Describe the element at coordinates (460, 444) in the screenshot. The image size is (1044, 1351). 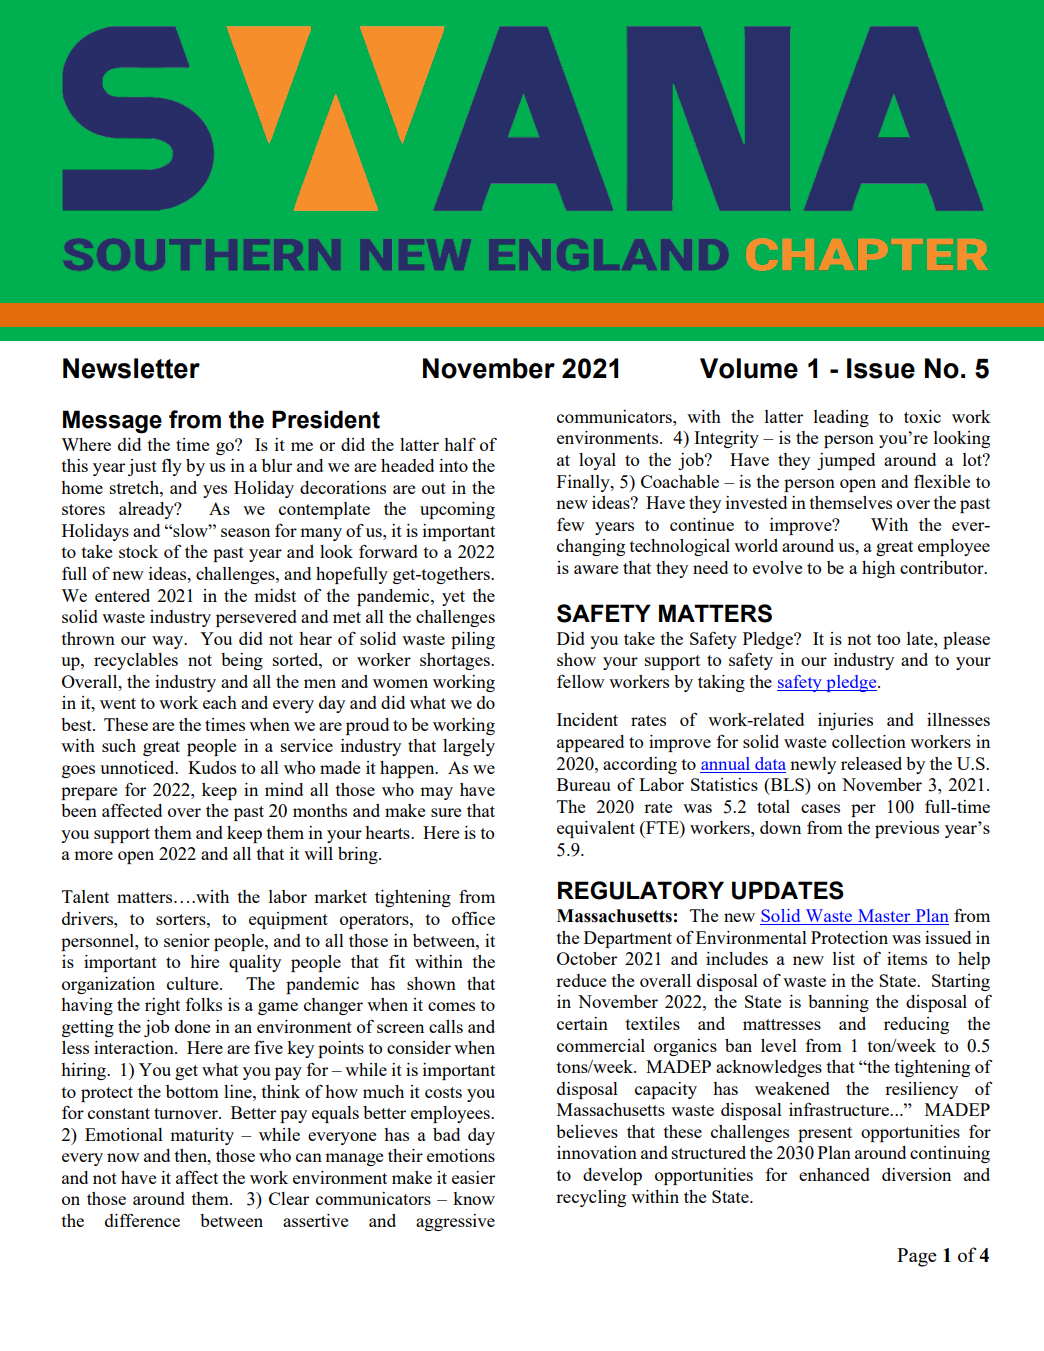
I see `half` at that location.
